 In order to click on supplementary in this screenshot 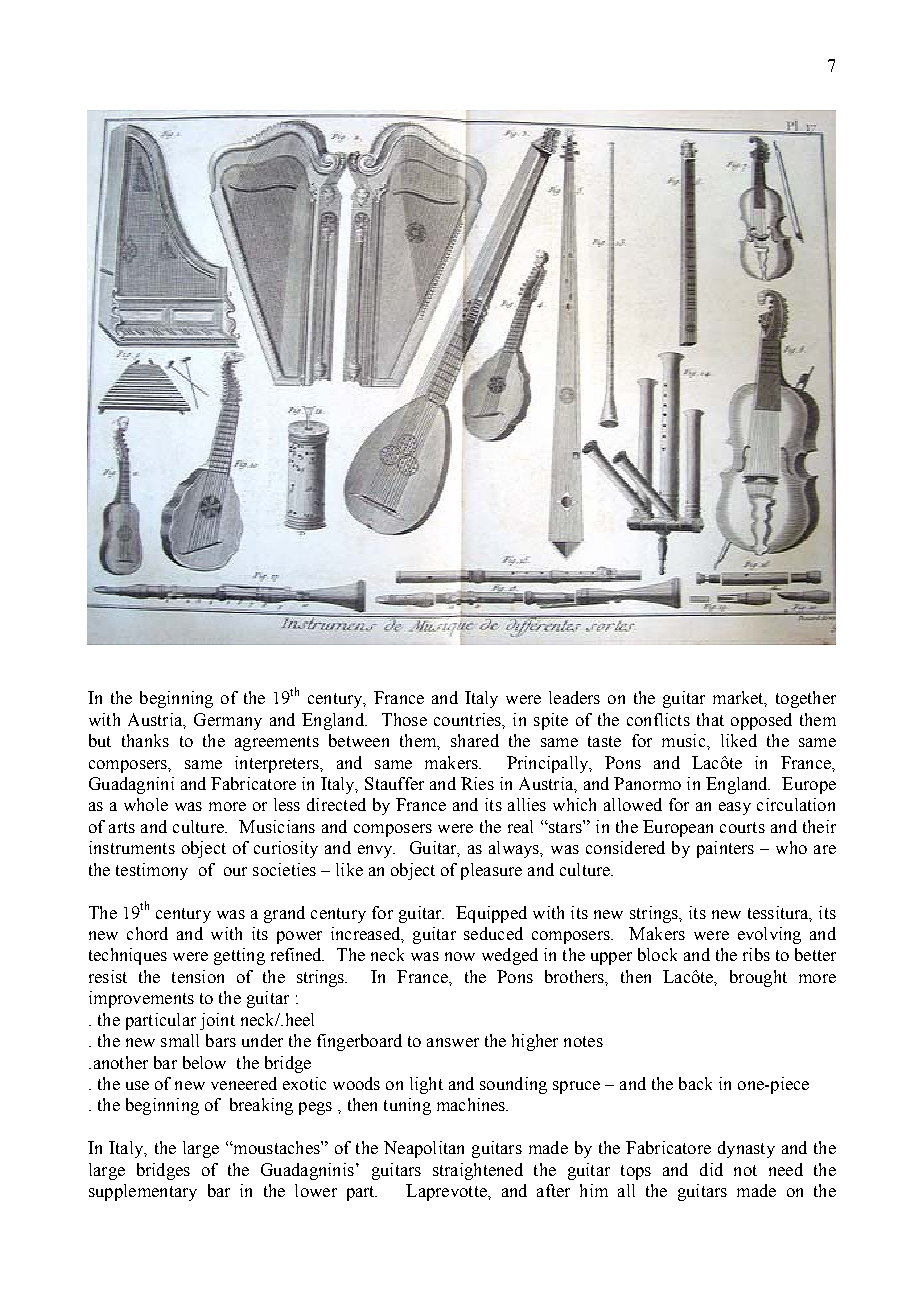, I will do `click(143, 1192)`.
